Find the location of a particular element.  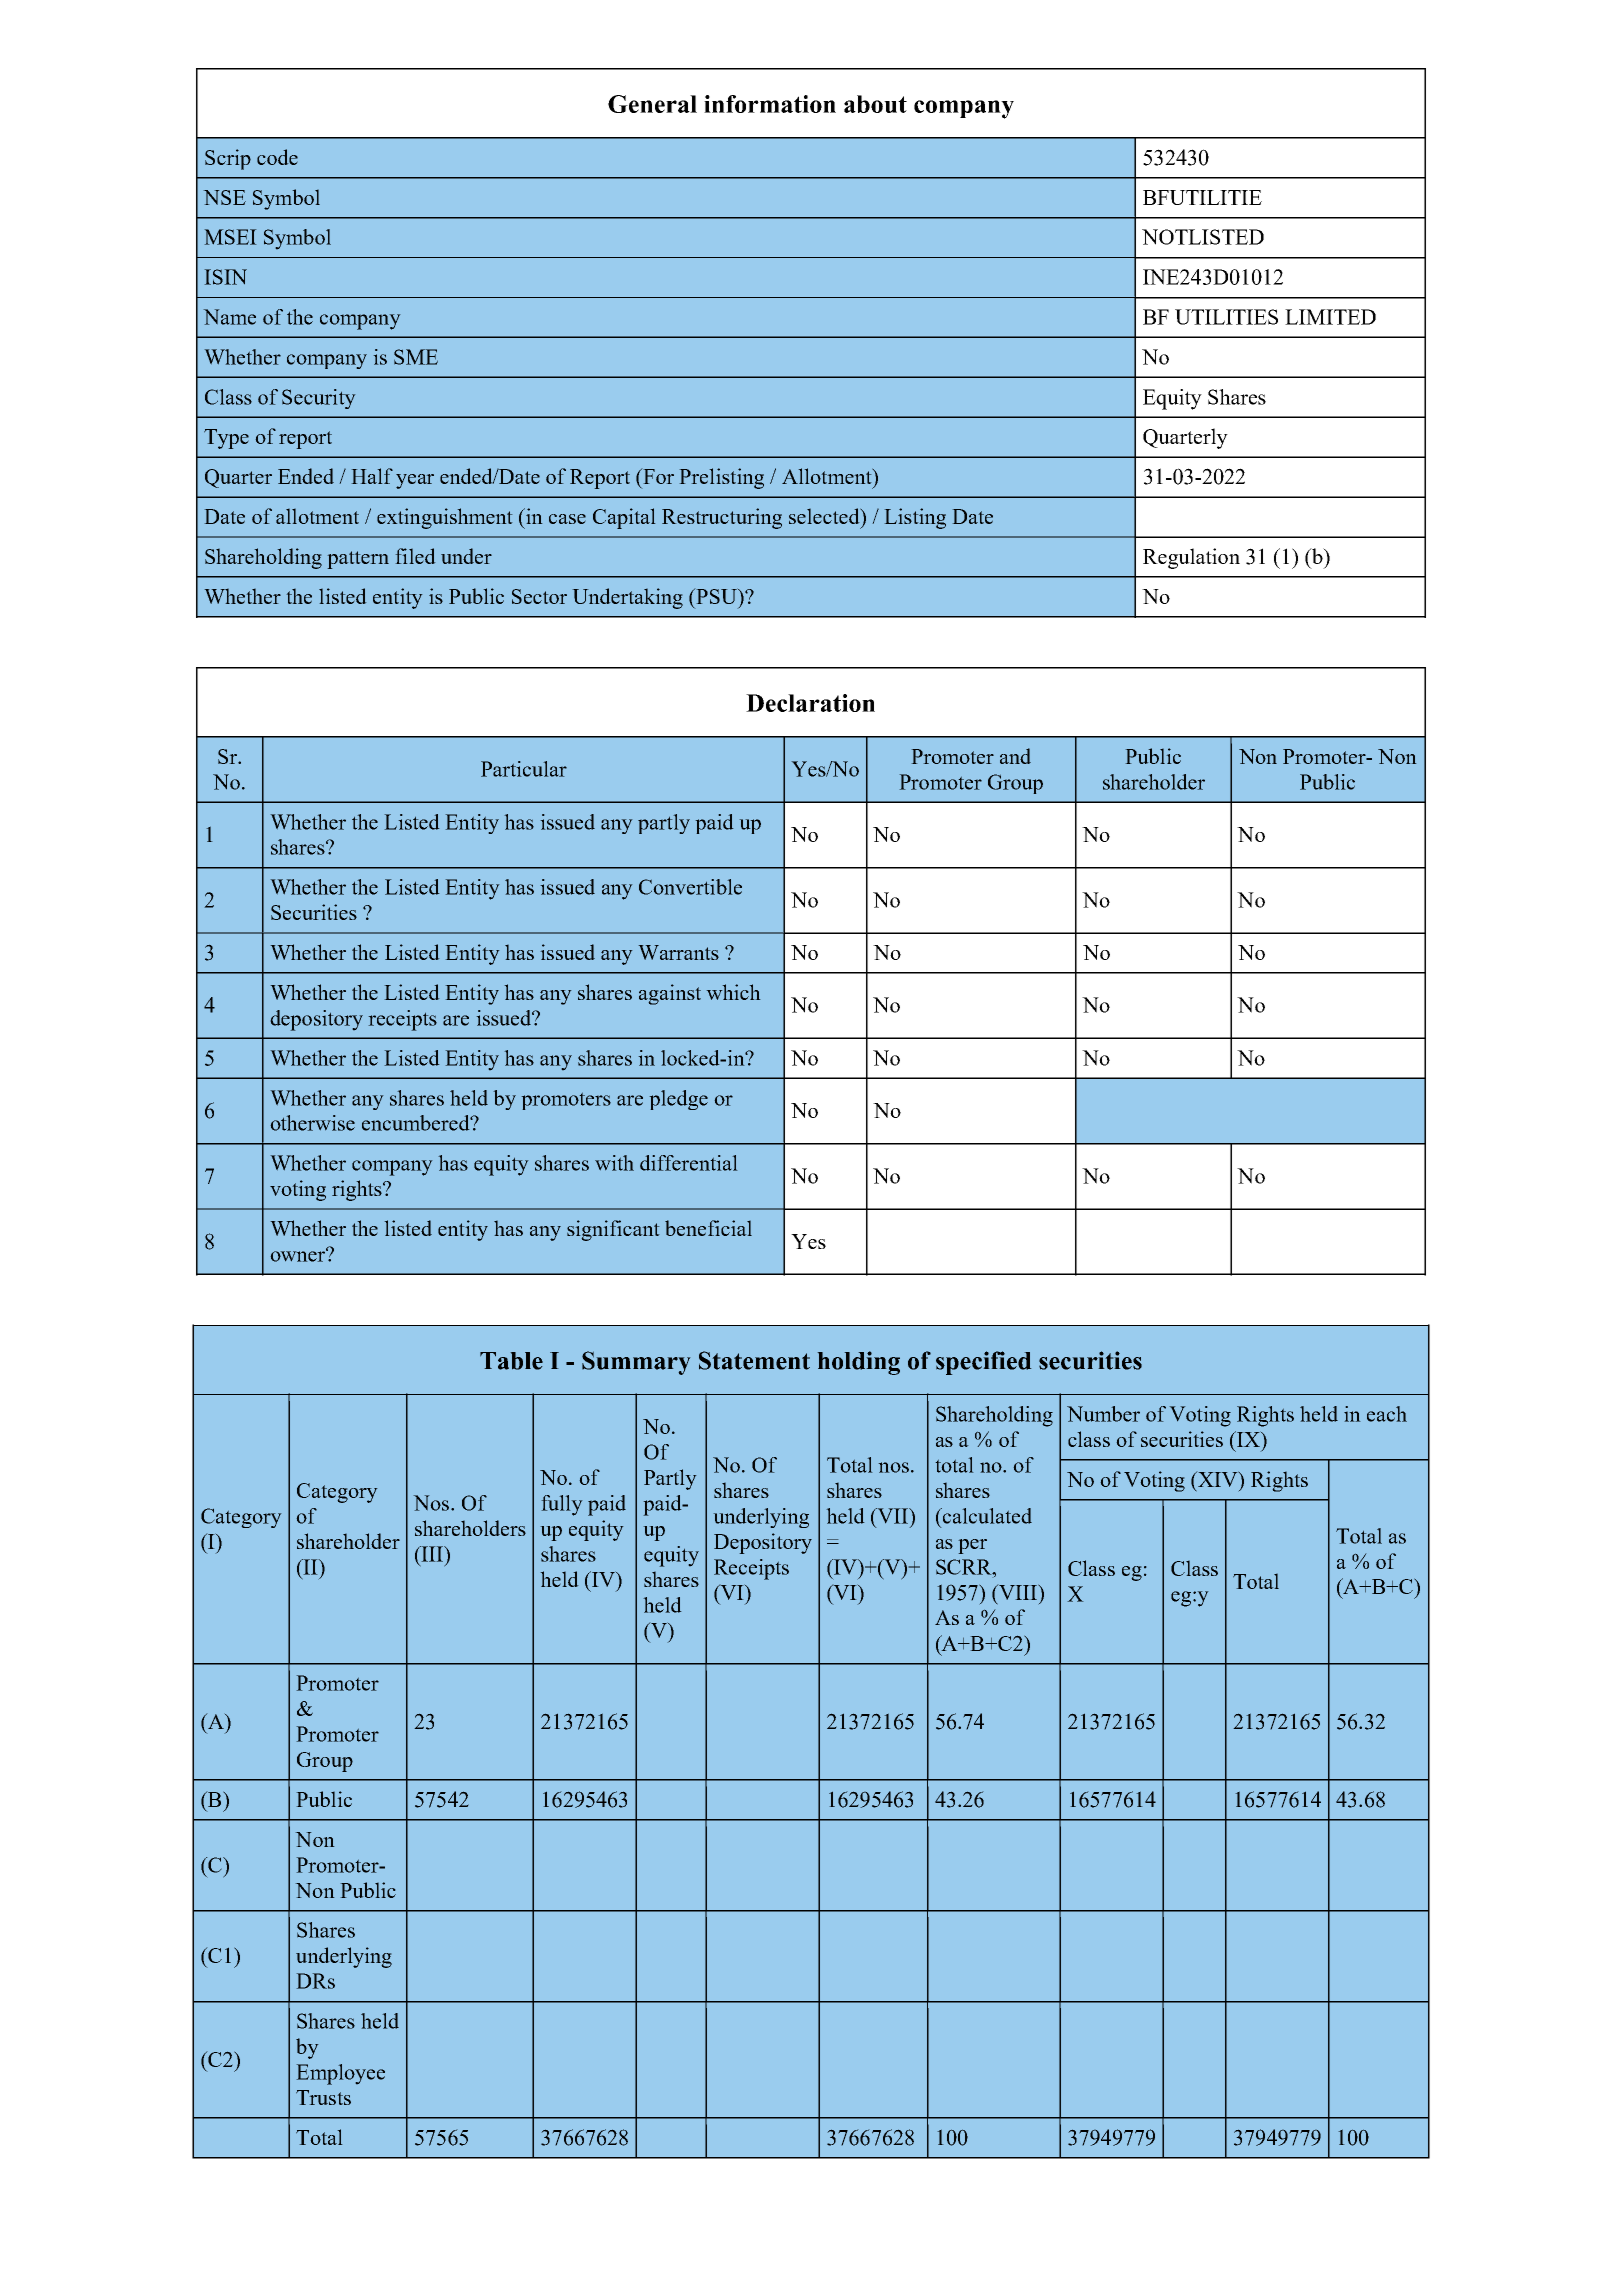

information is located at coordinates (770, 104).
